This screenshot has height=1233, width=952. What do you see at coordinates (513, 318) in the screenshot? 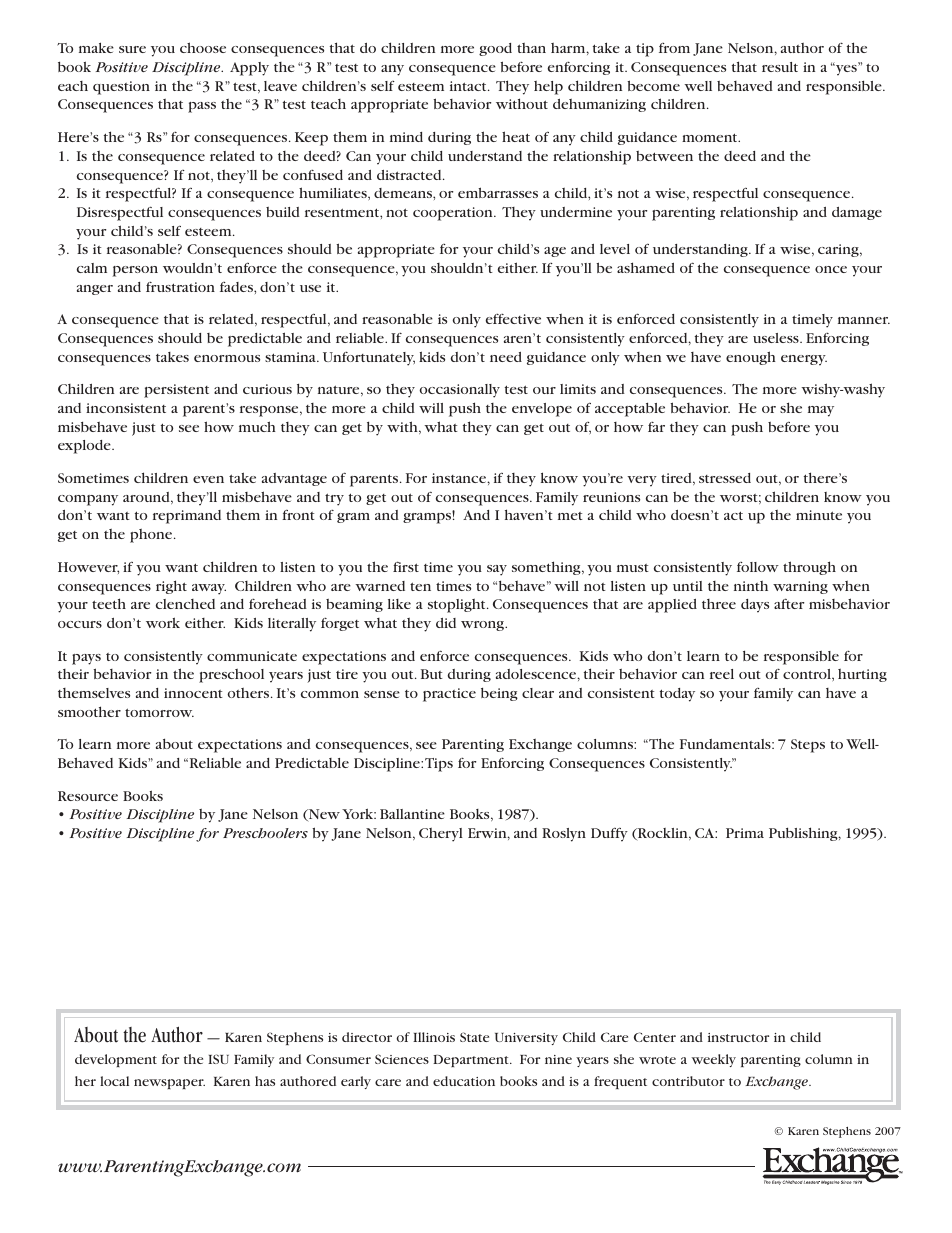
I see `effective` at bounding box center [513, 318].
